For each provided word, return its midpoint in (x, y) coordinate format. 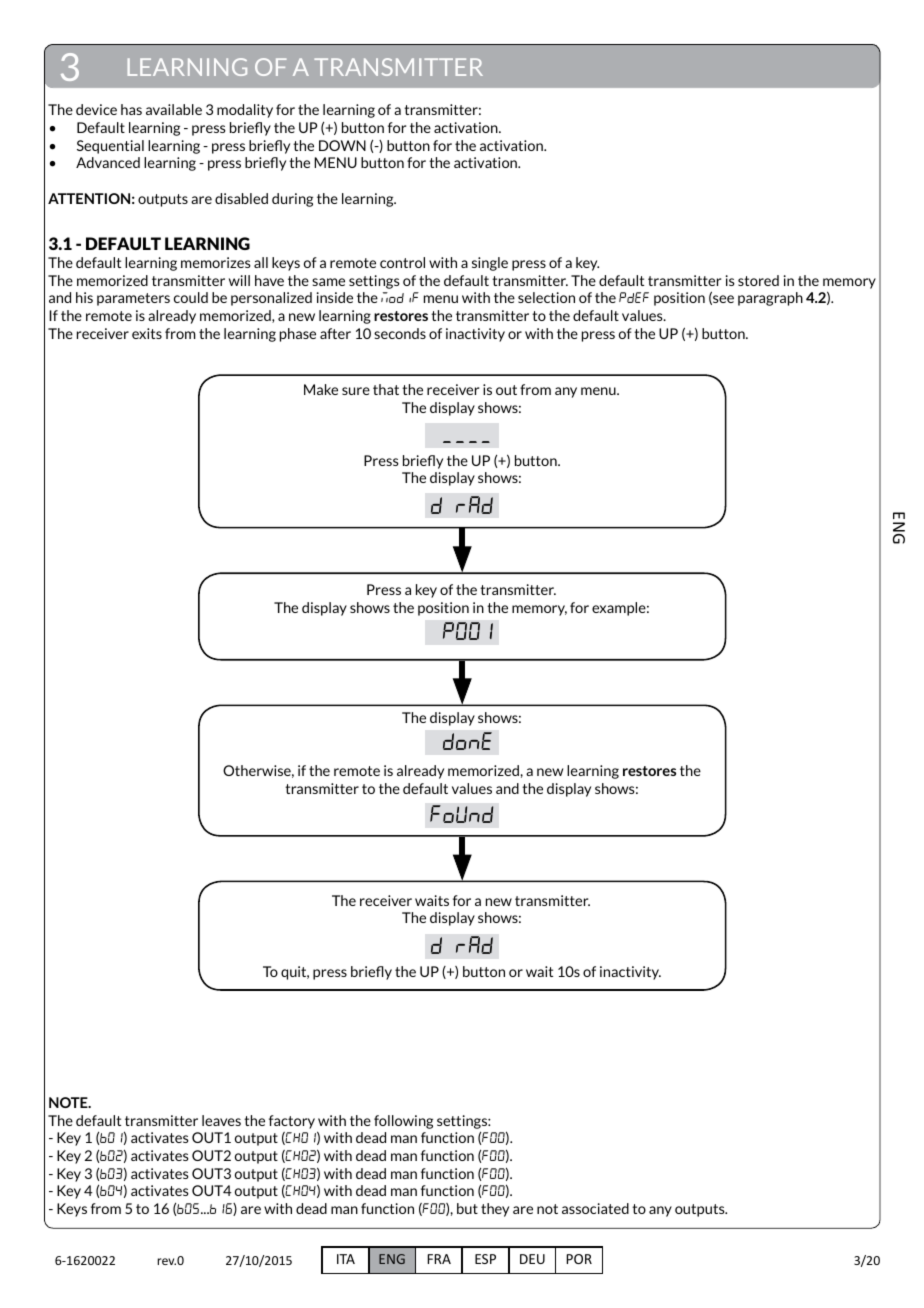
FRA (439, 1259)
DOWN (342, 145)
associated (595, 1208)
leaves (221, 1120)
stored (758, 280)
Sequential (110, 147)
